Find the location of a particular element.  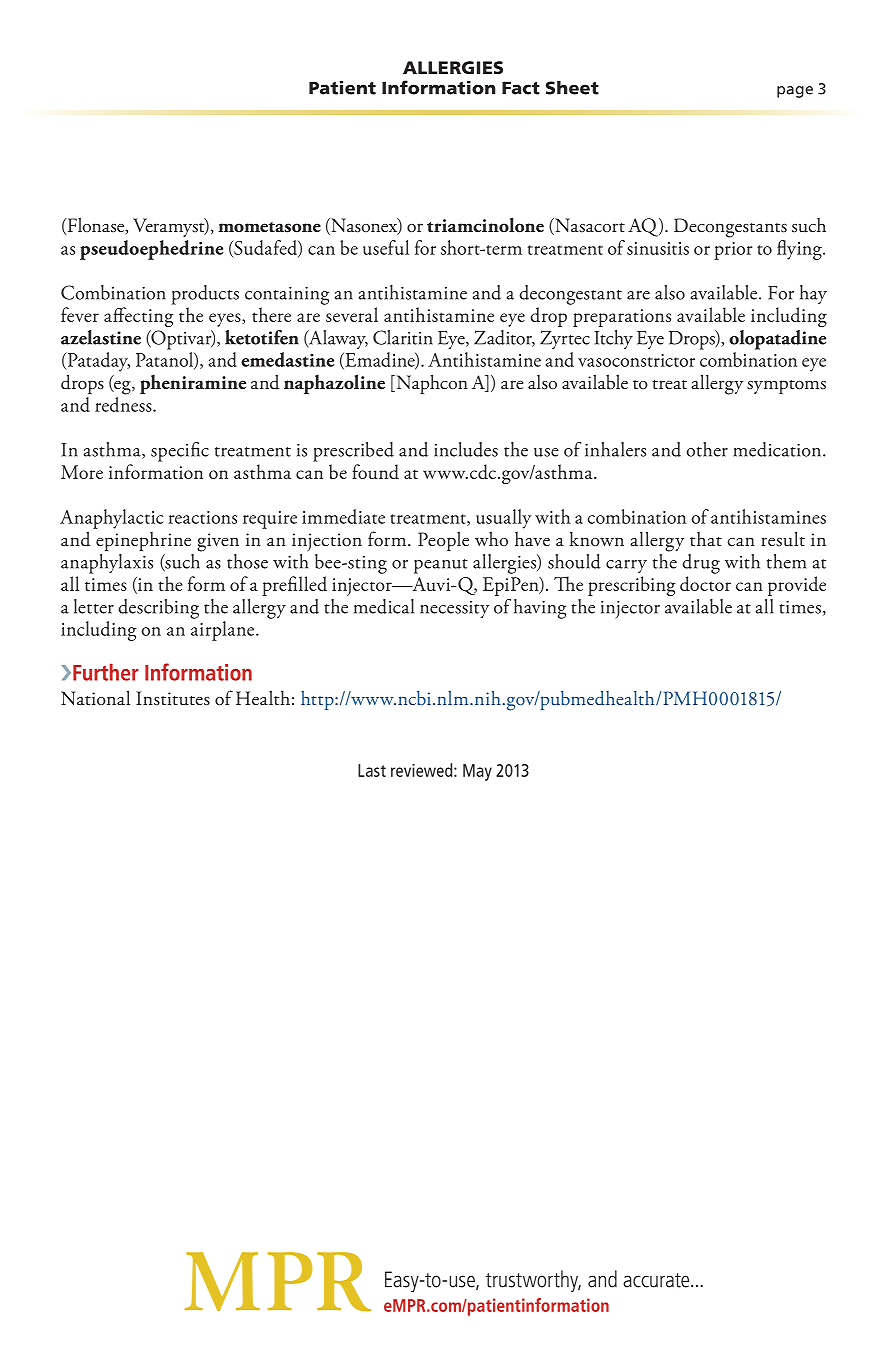

pseudoephedrine is located at coordinates (151, 250).
